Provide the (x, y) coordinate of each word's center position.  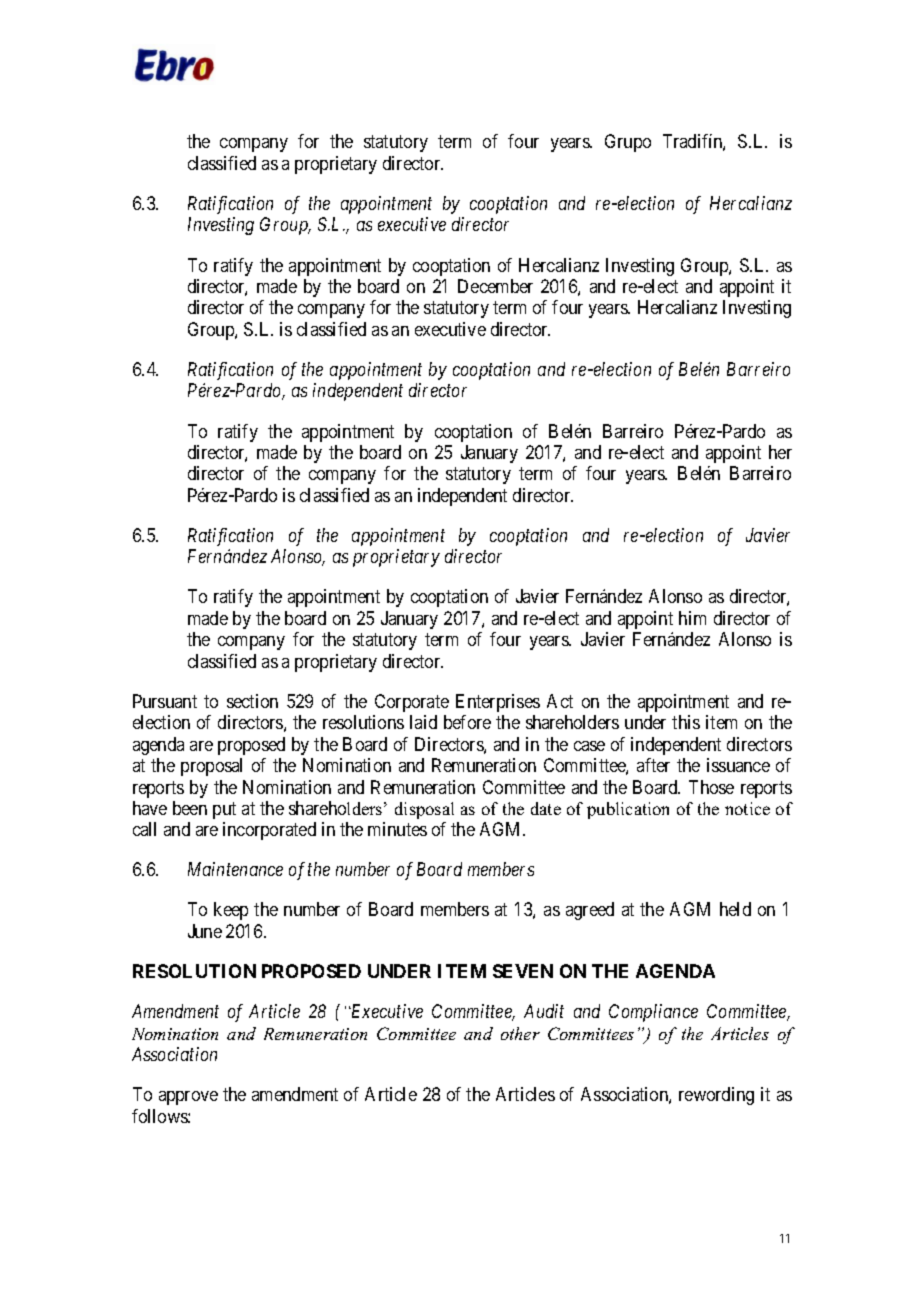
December (495, 286)
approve (188, 1098)
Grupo (628, 143)
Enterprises (498, 703)
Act (560, 701)
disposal (424, 810)
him (692, 618)
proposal (211, 767)
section (252, 701)
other (520, 1033)
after (653, 765)
